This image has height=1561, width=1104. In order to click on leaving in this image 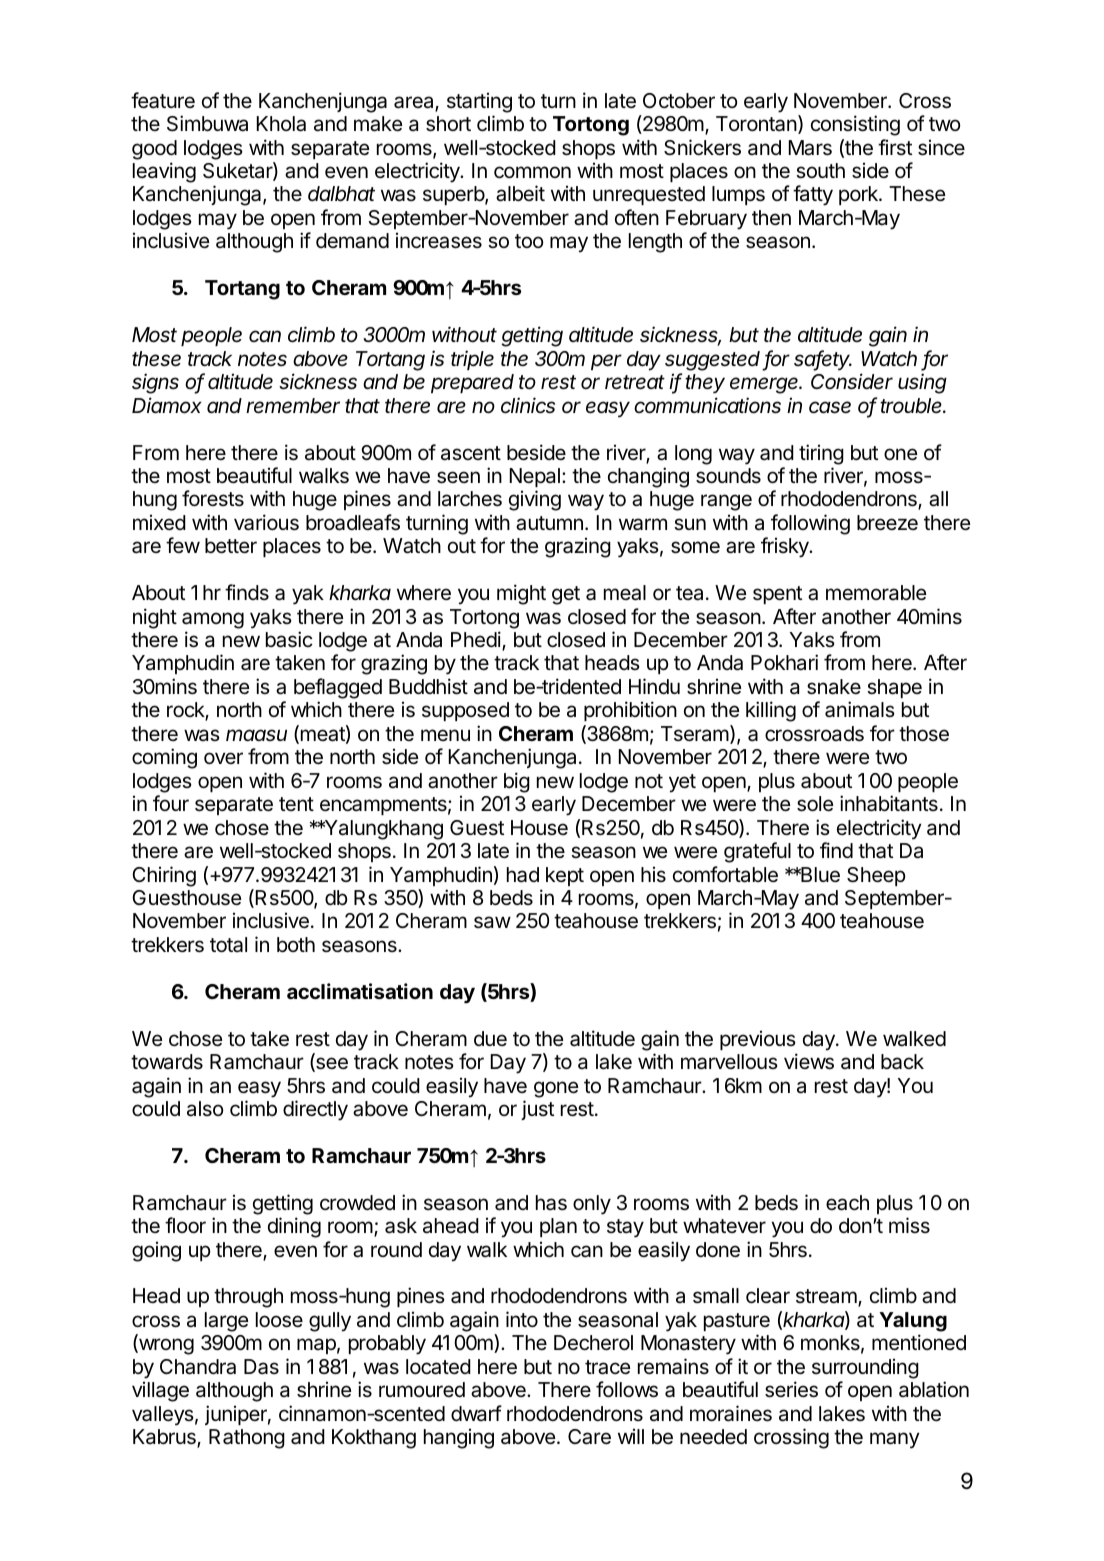, I will do `click(164, 172)`.
